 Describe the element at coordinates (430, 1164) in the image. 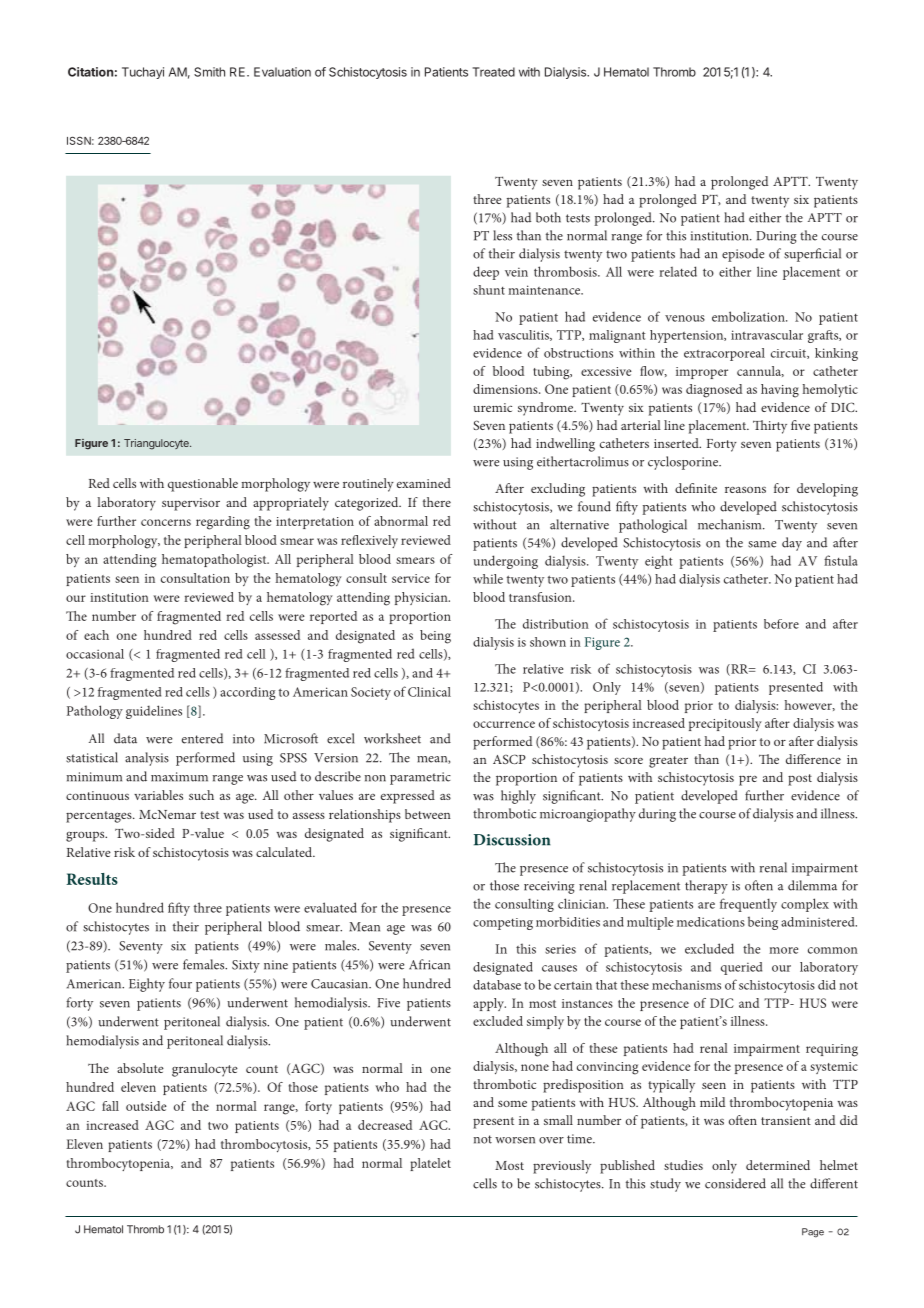

I see `platelet` at that location.
